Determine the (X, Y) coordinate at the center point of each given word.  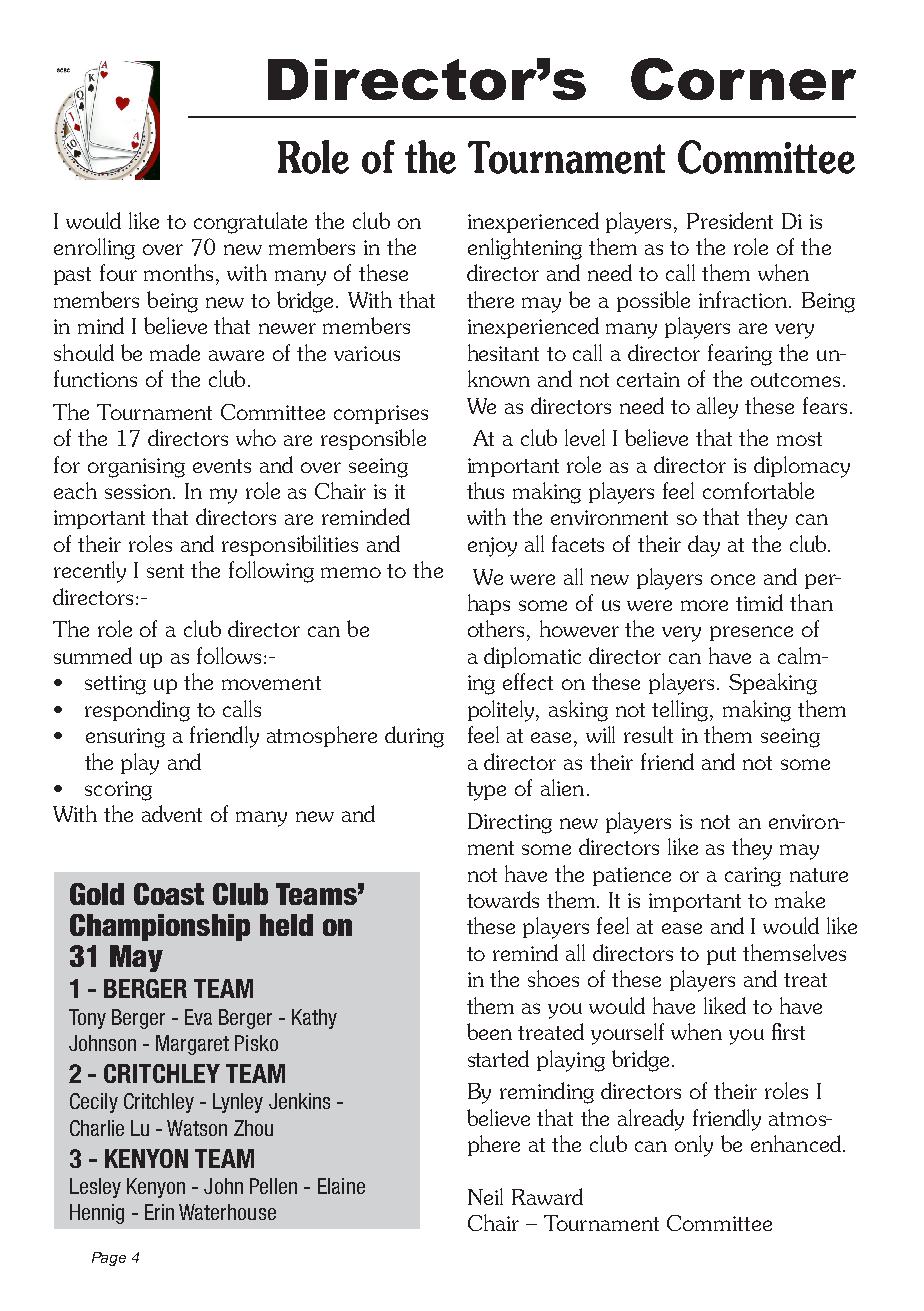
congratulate (250, 223)
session (139, 491)
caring (753, 877)
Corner (743, 79)
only (694, 1146)
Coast (169, 894)
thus (485, 490)
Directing (510, 823)
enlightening (525, 249)
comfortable (758, 490)
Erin (159, 1212)
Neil (485, 1196)
